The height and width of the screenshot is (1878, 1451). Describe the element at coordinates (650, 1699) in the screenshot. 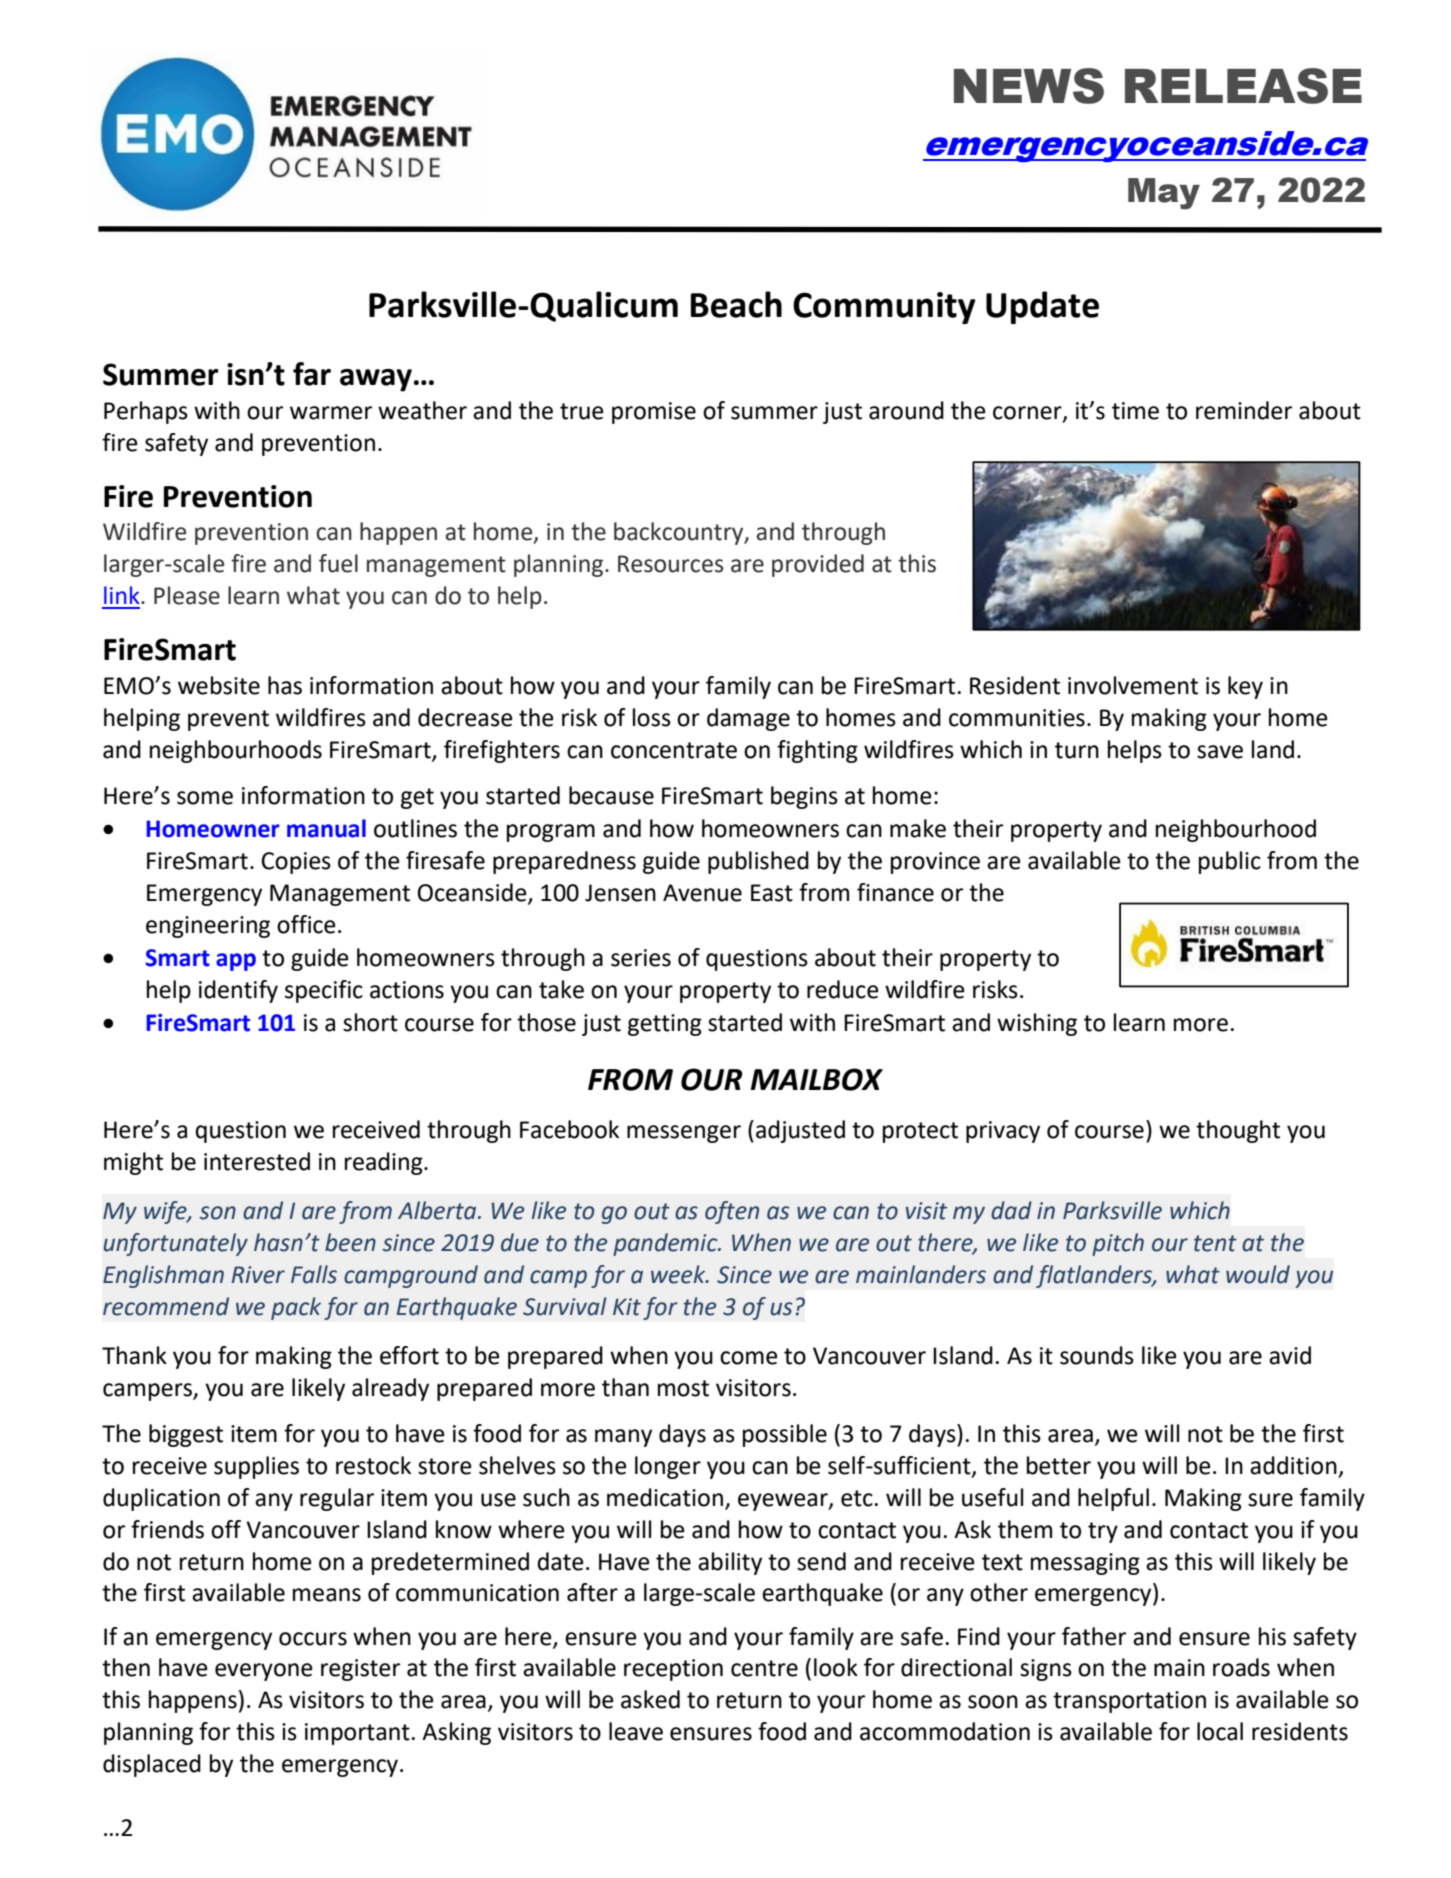

I see `asked` at that location.
